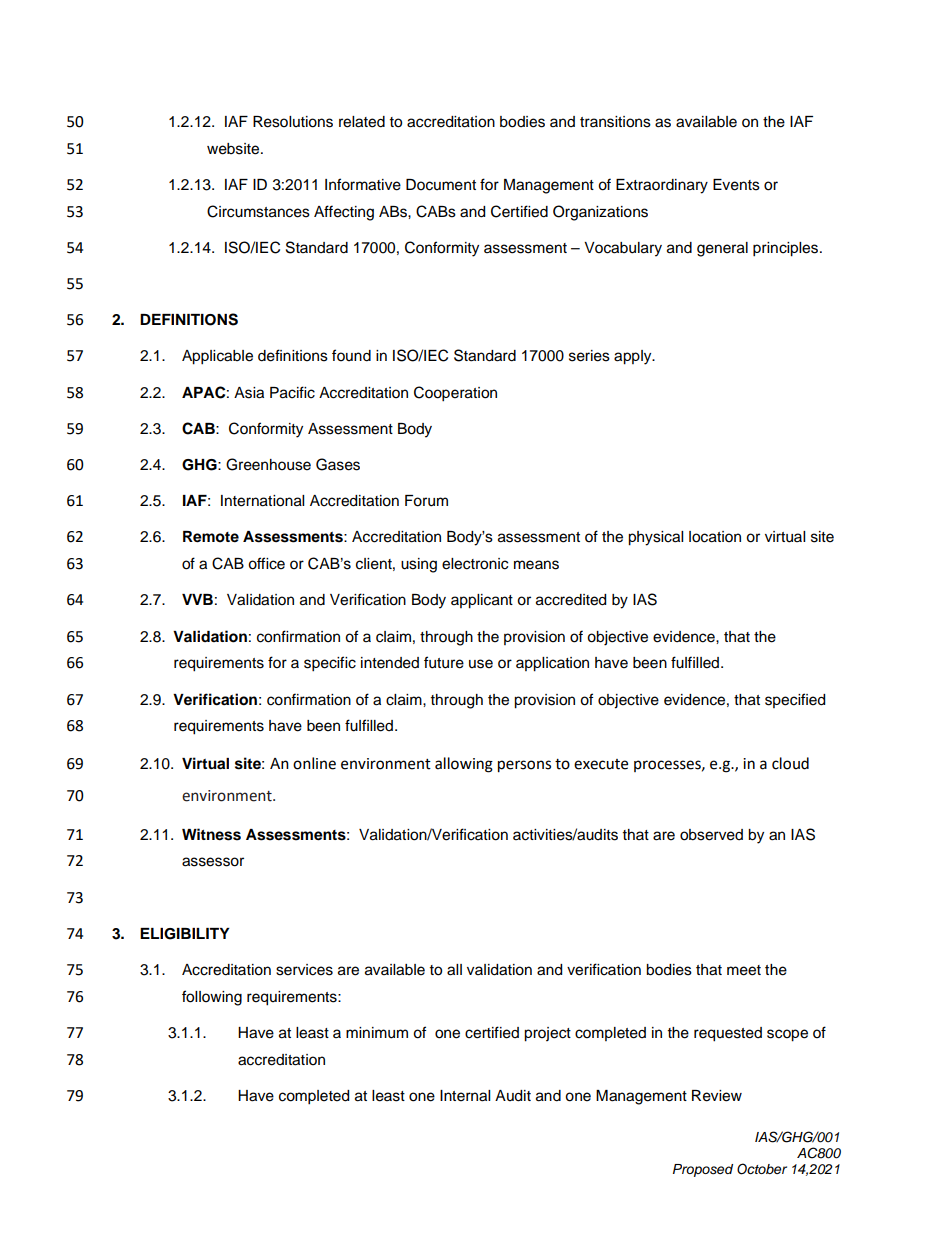  I want to click on assessor, so click(213, 862).
